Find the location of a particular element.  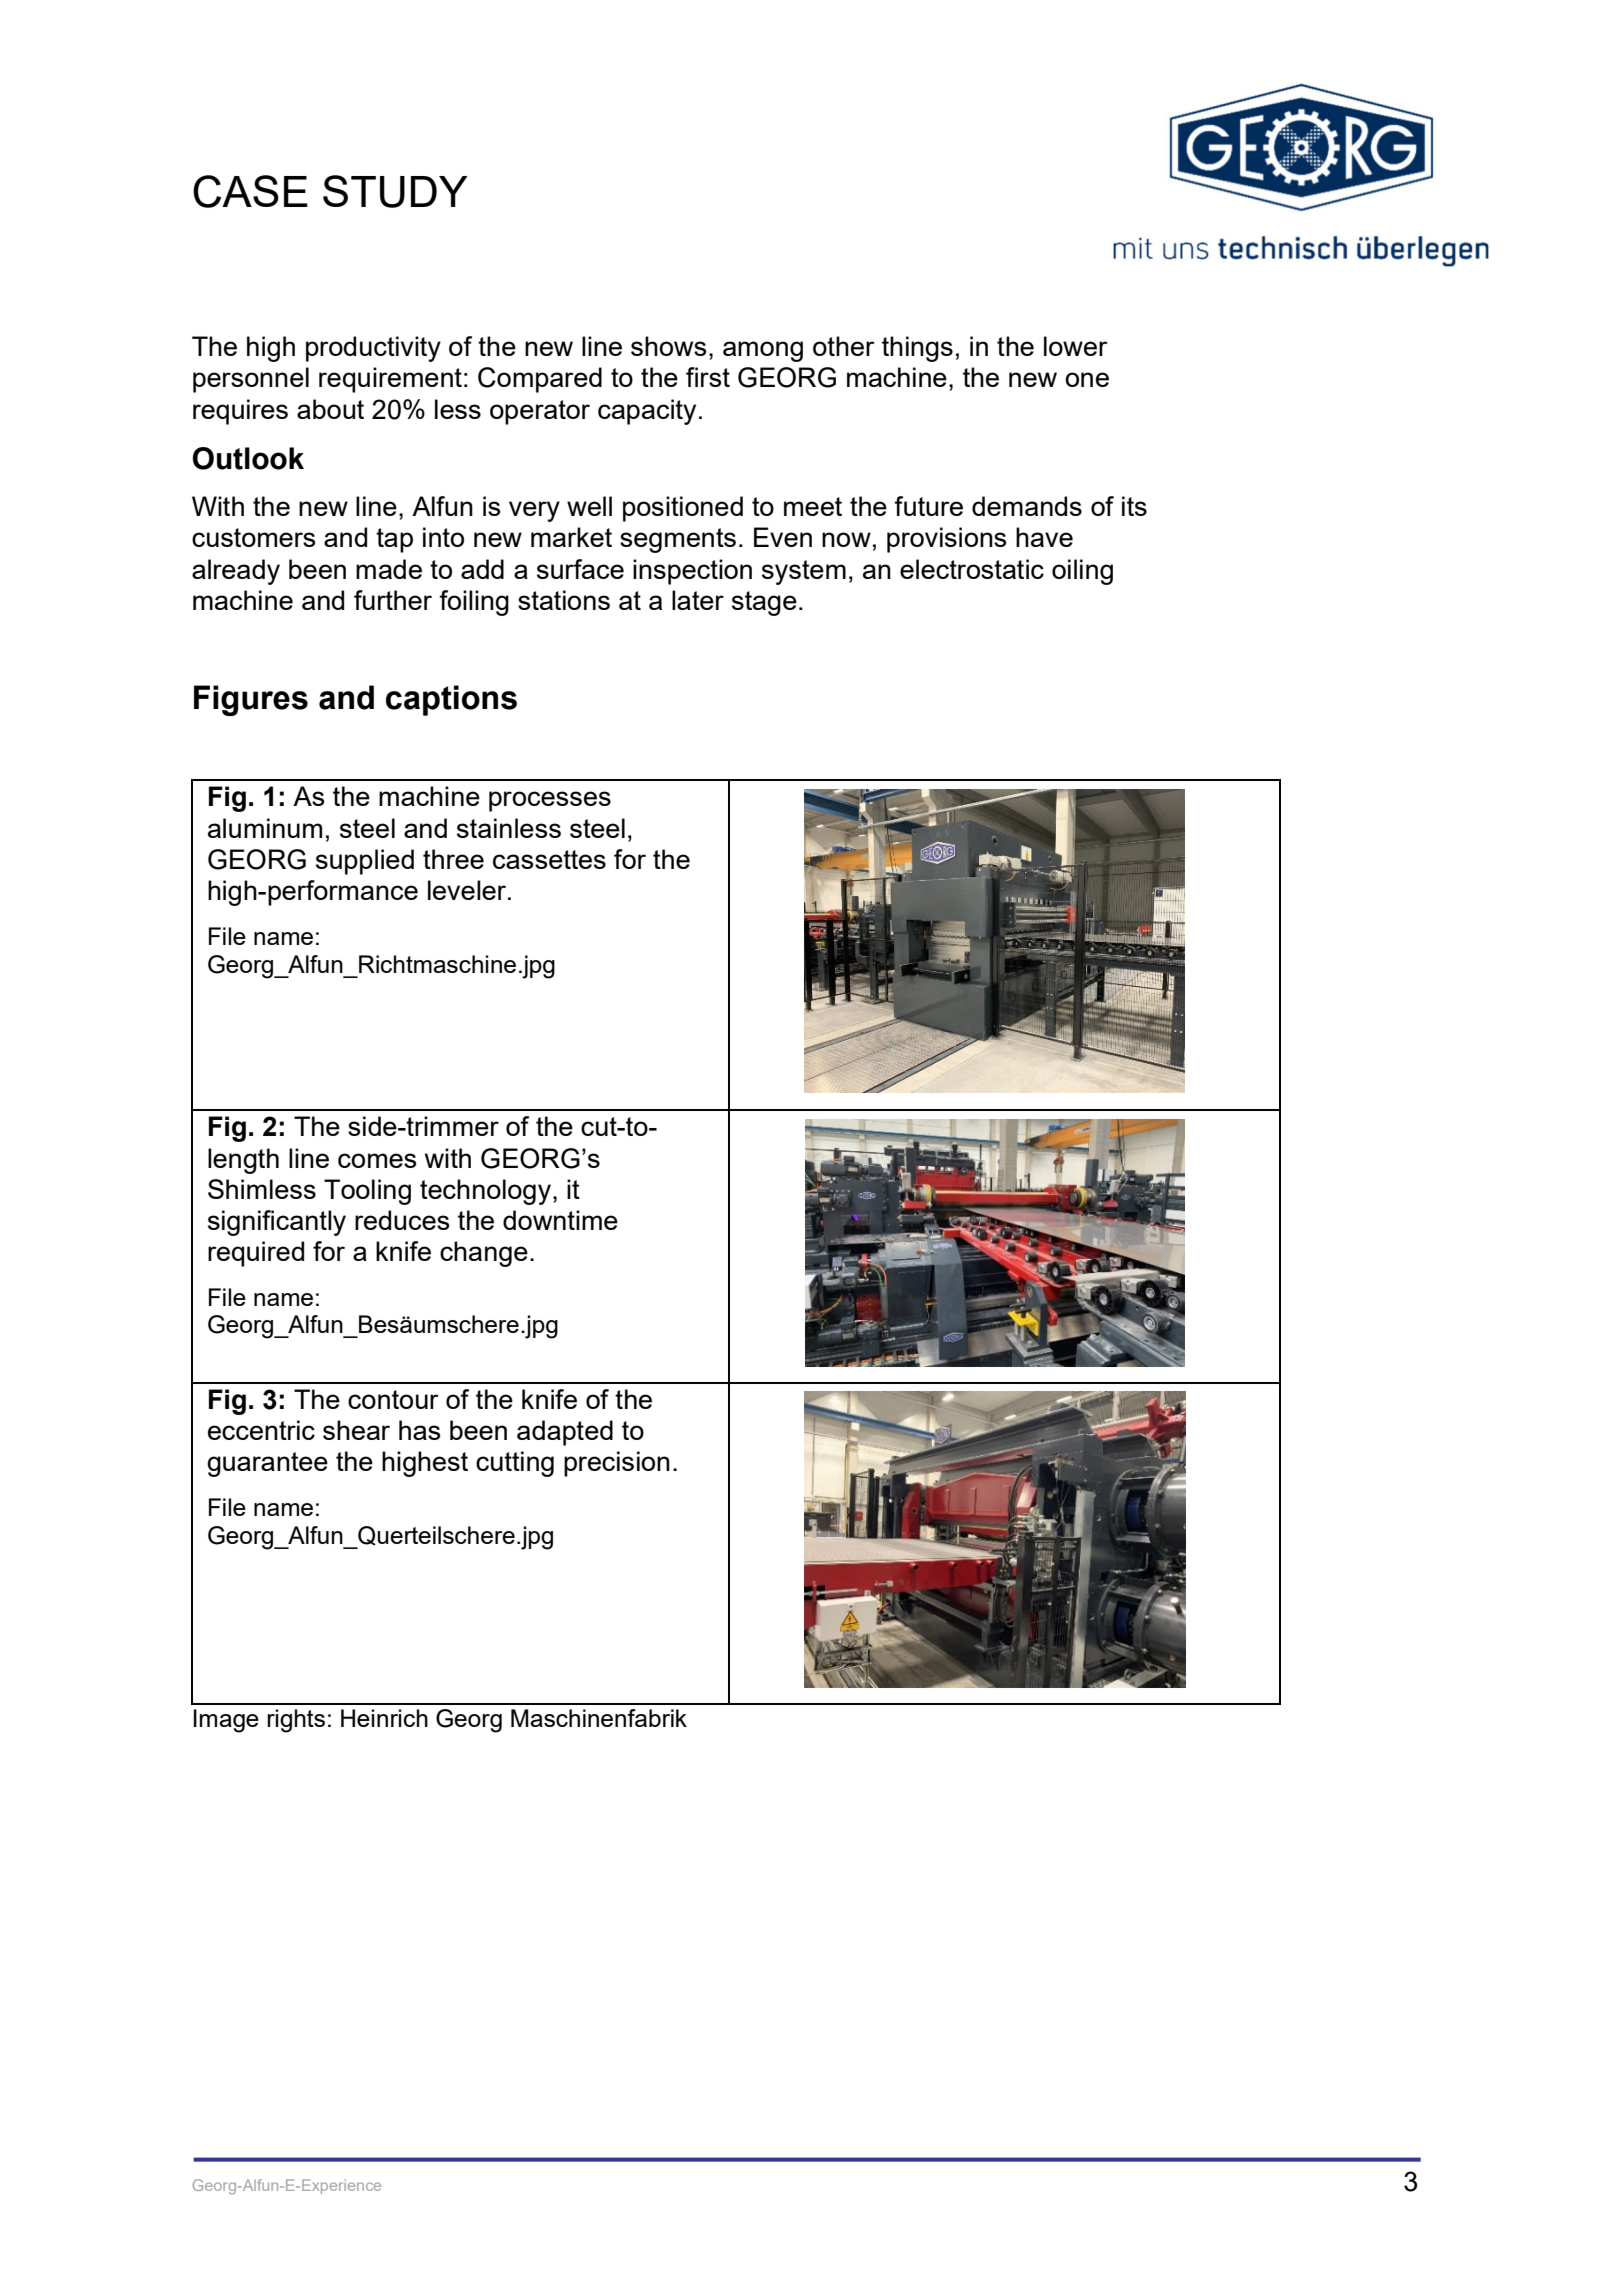

comes is located at coordinates (377, 1160).
